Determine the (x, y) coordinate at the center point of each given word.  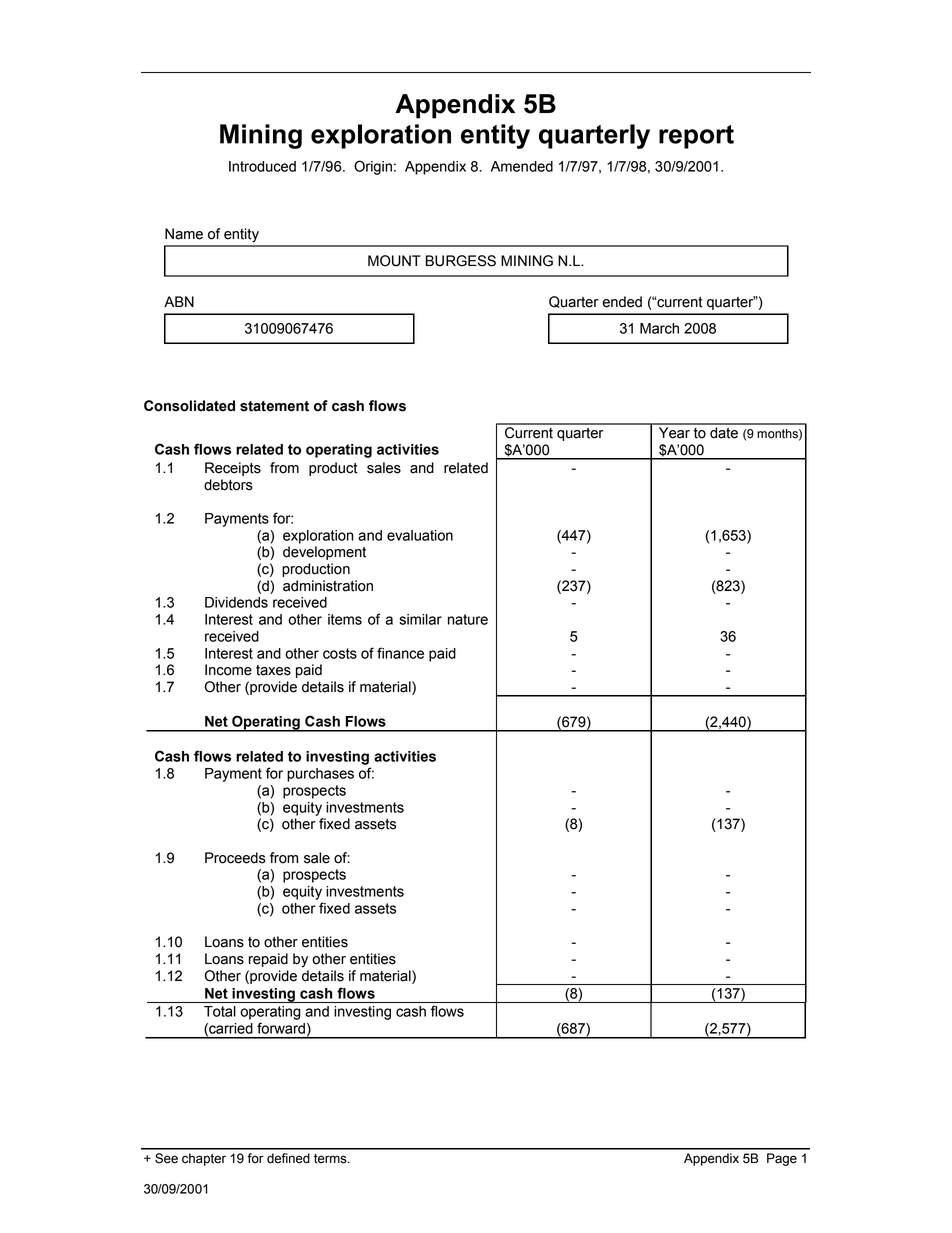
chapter (204, 1159)
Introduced (262, 166)
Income (228, 670)
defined (288, 1158)
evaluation (420, 535)
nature (468, 619)
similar (420, 619)
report (696, 137)
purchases (320, 775)
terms (331, 1159)
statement (274, 406)
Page (782, 1159)
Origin (373, 167)
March (659, 328)
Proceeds (235, 858)
